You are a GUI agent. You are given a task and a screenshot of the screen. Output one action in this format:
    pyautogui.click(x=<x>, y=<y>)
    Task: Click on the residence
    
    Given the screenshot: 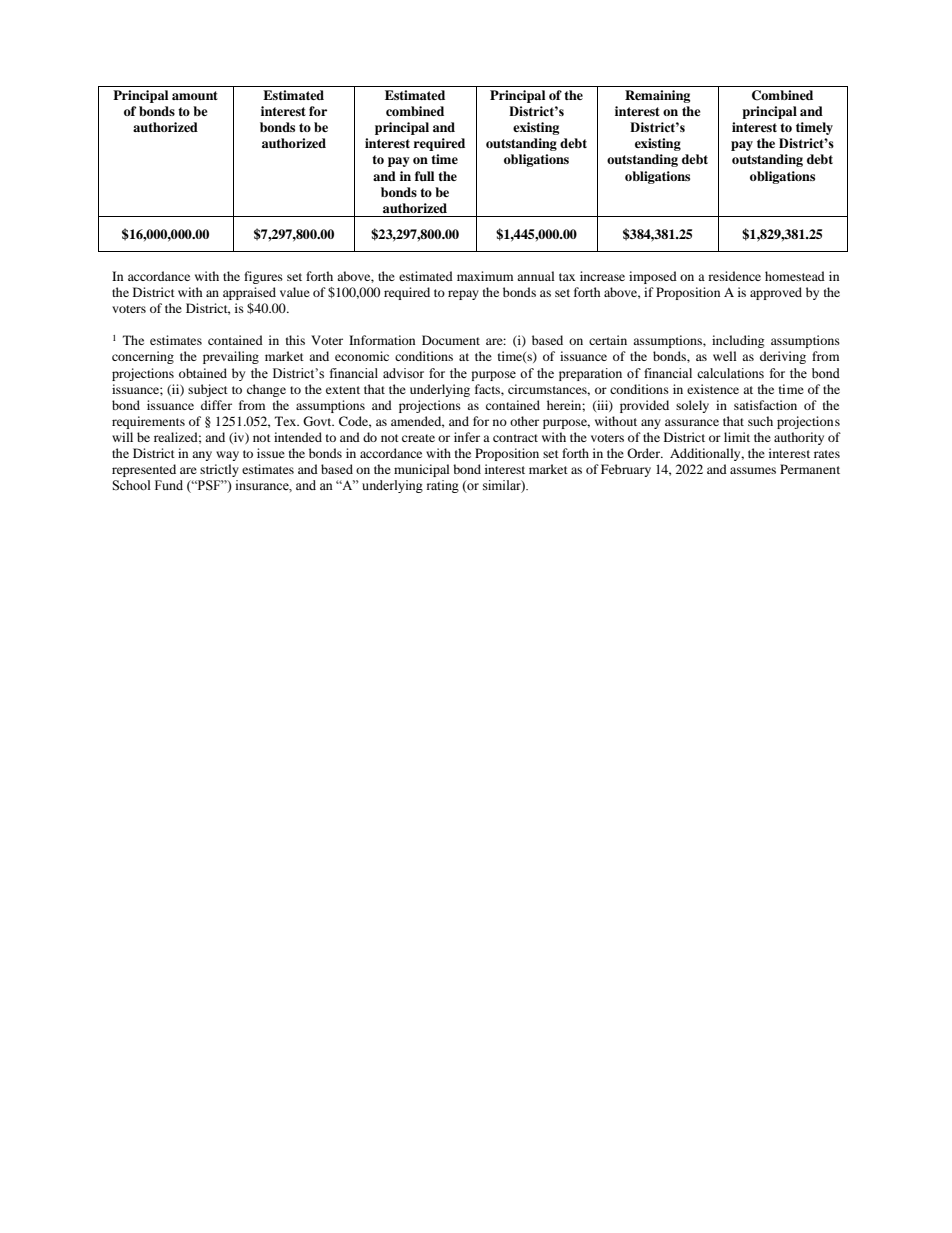 What is the action you would take?
    pyautogui.click(x=734, y=276)
